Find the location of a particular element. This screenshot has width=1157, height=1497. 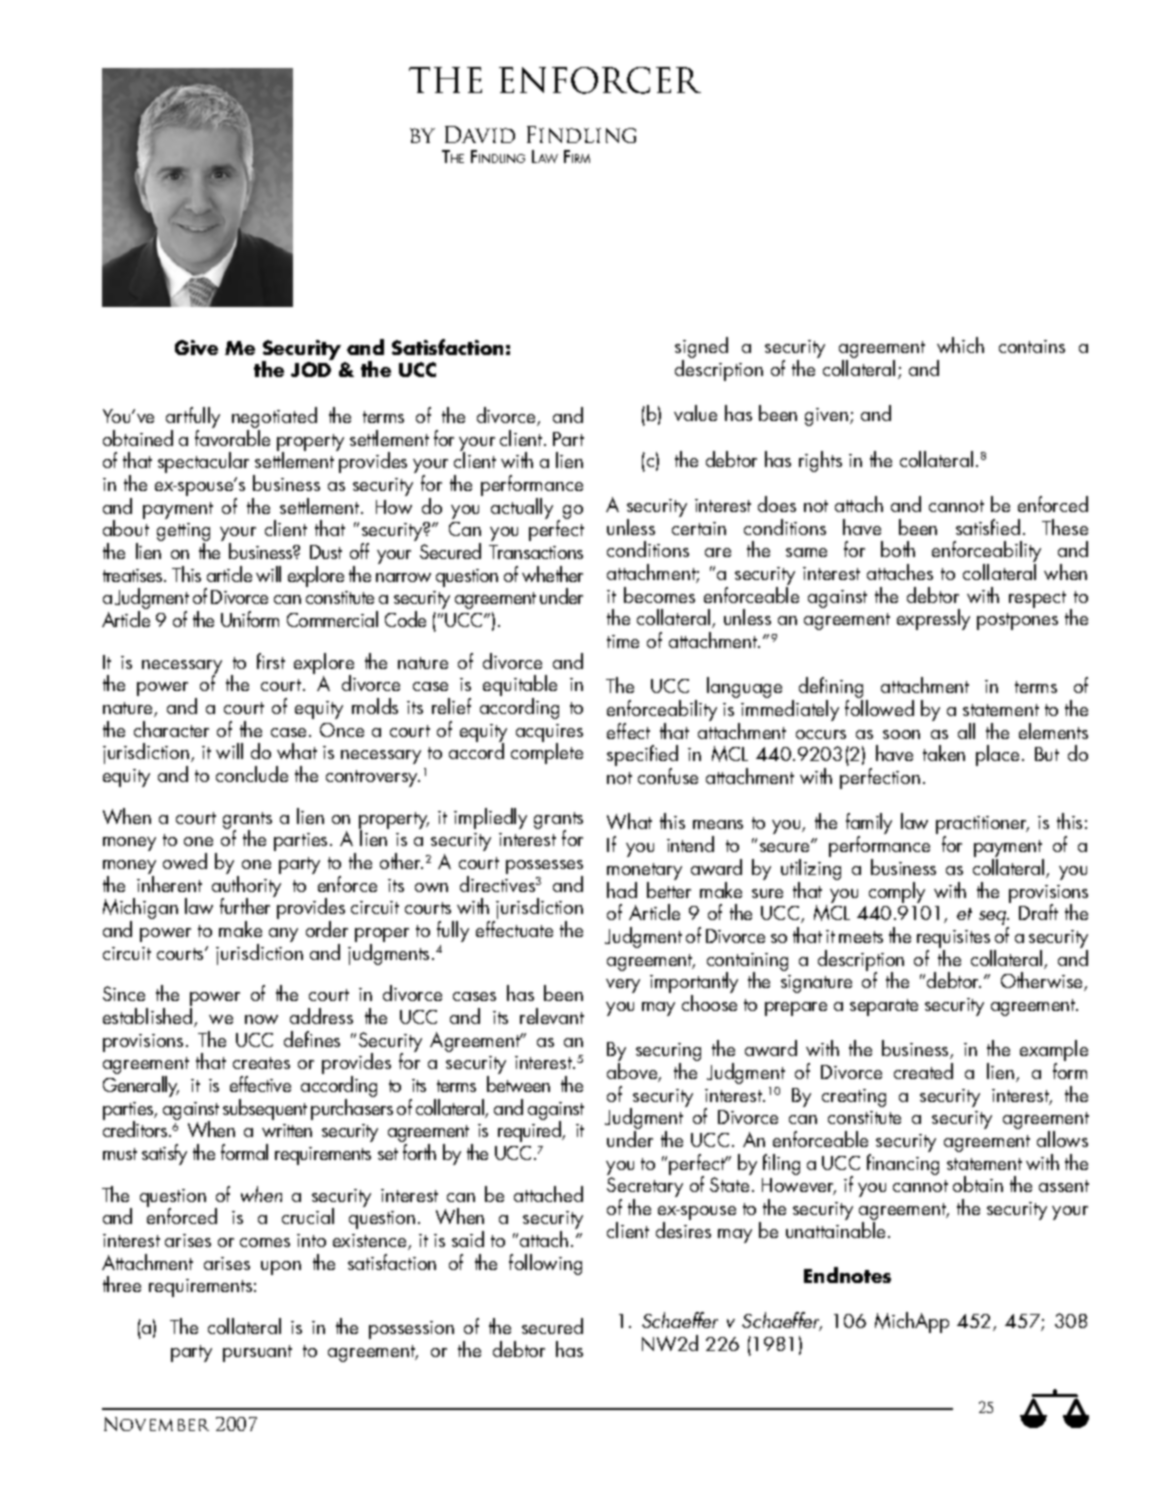

spectacular is located at coordinates (203, 462).
